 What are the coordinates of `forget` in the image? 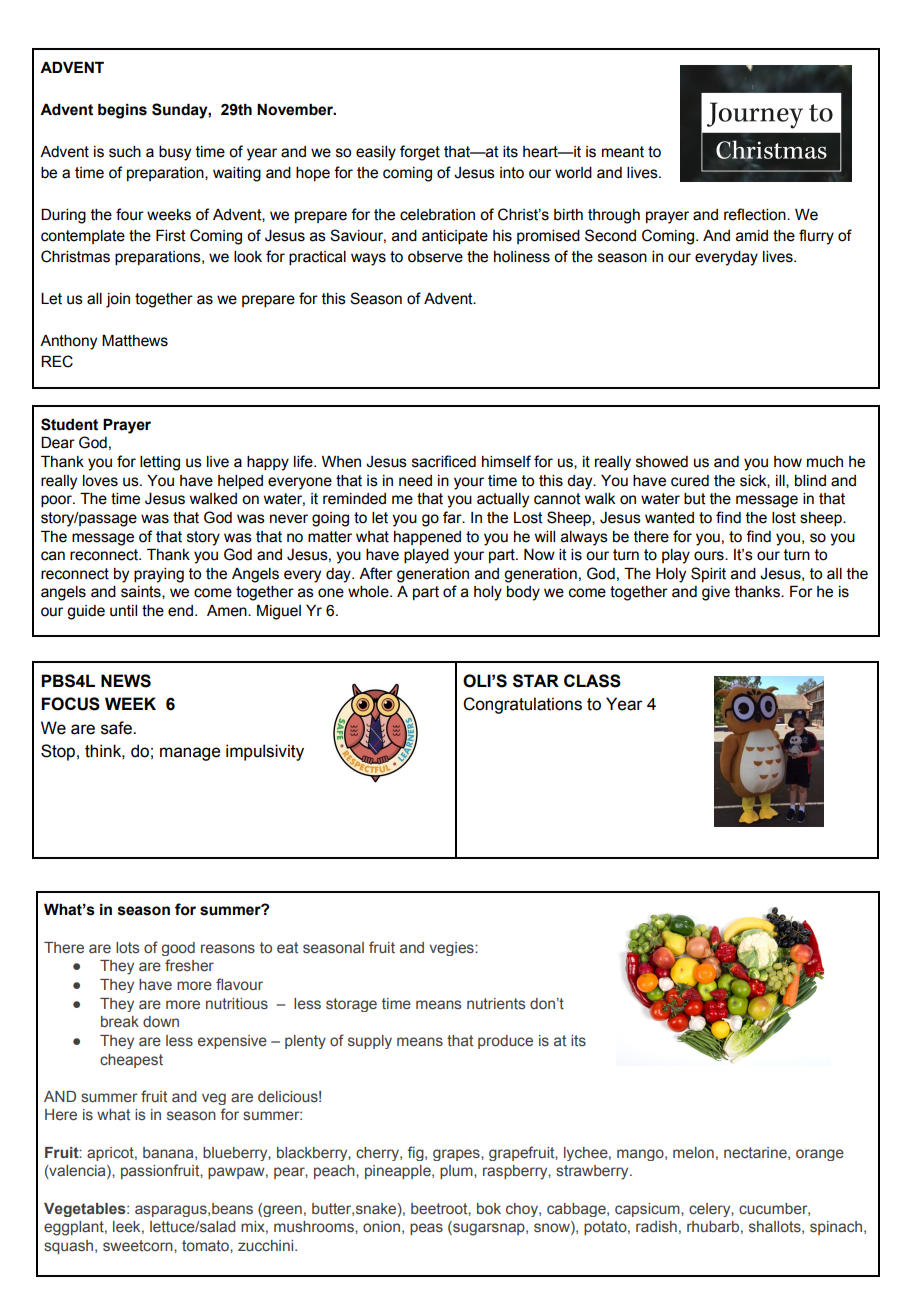 It's located at (420, 153).
